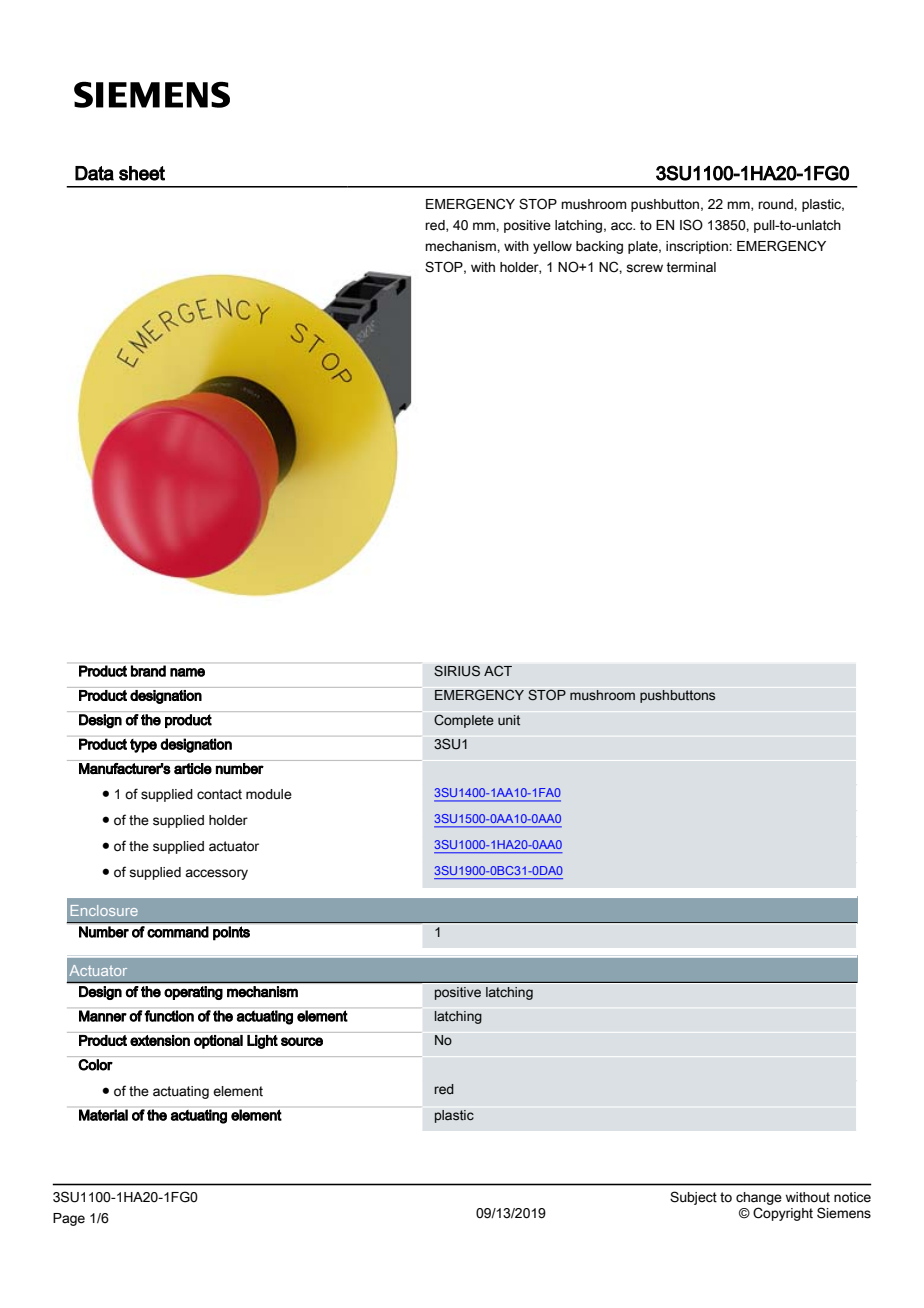 This screenshot has height=1308, width=924. Describe the element at coordinates (693, 1198) in the screenshot. I see `Subject` at that location.
